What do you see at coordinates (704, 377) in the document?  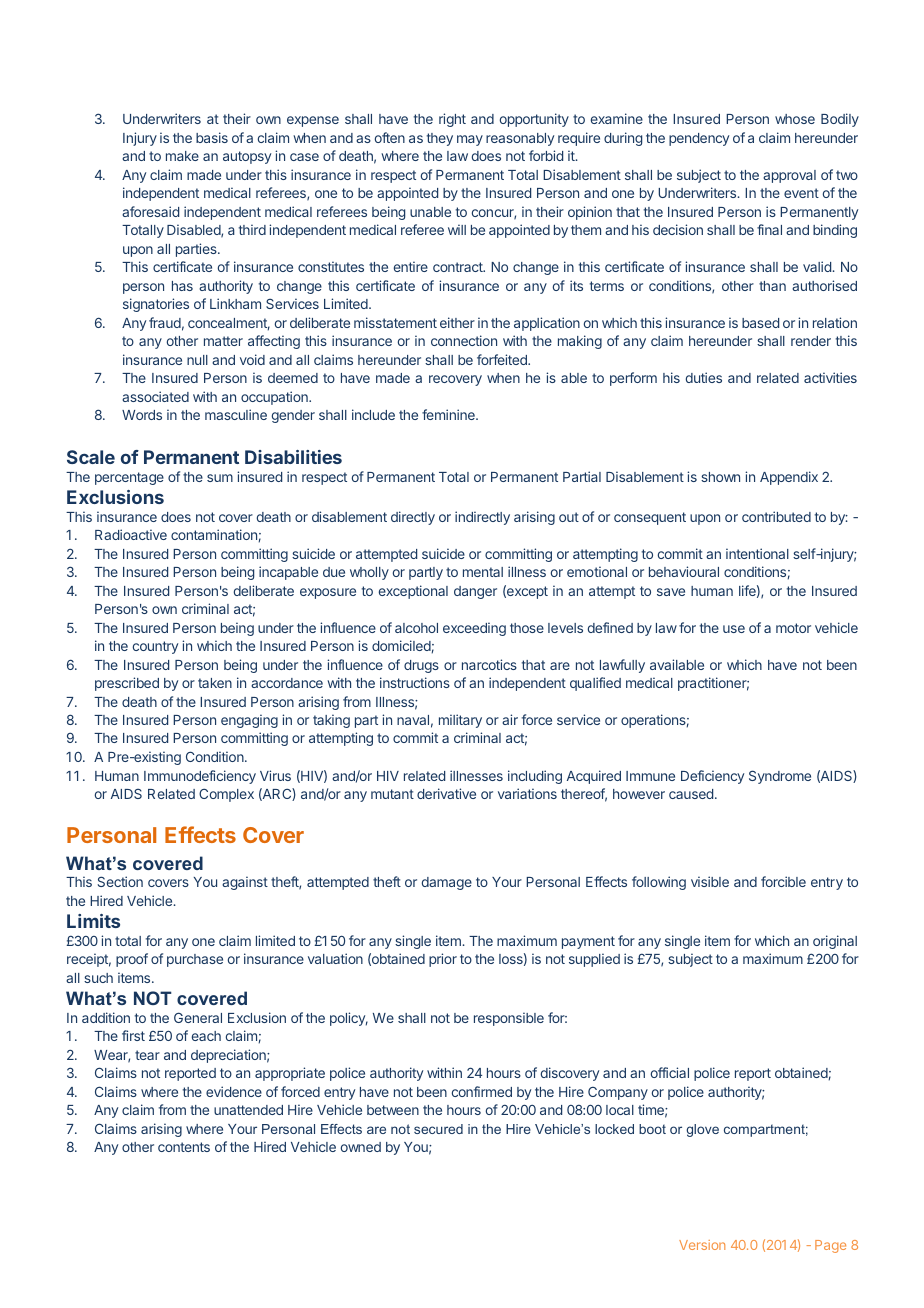 I see `duties` at bounding box center [704, 377].
